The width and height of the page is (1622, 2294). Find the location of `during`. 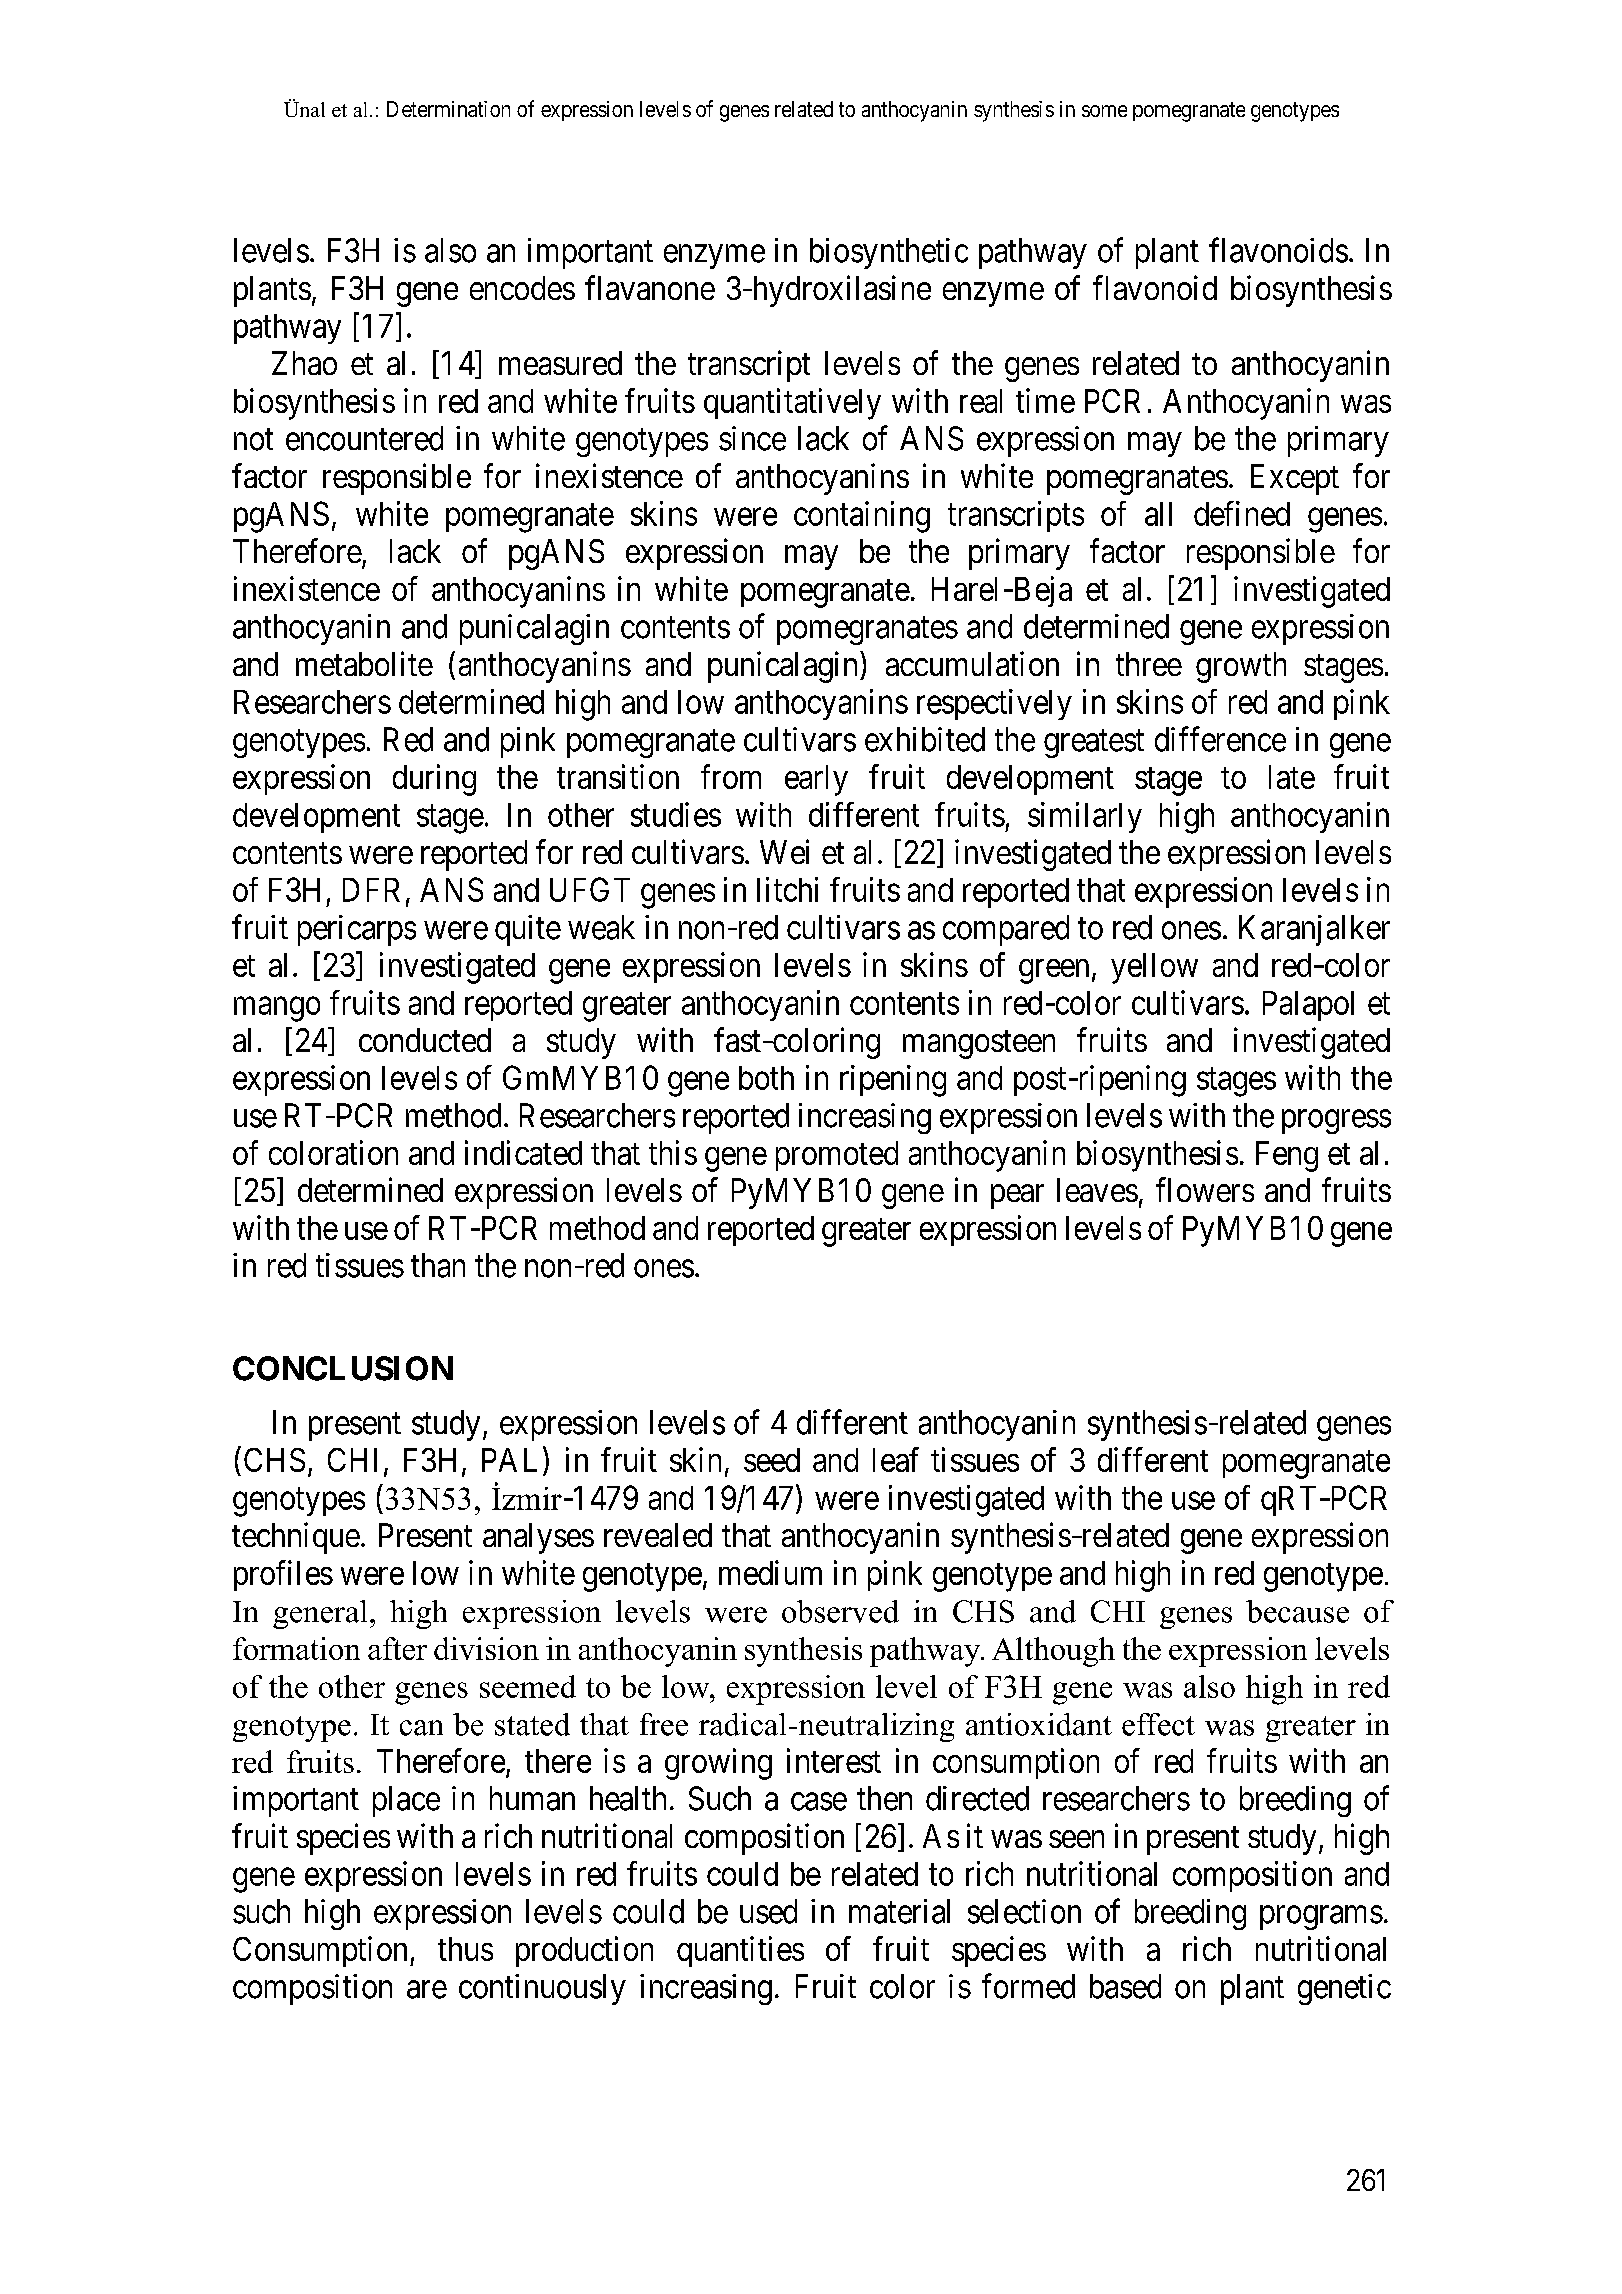

during is located at coordinates (434, 780).
